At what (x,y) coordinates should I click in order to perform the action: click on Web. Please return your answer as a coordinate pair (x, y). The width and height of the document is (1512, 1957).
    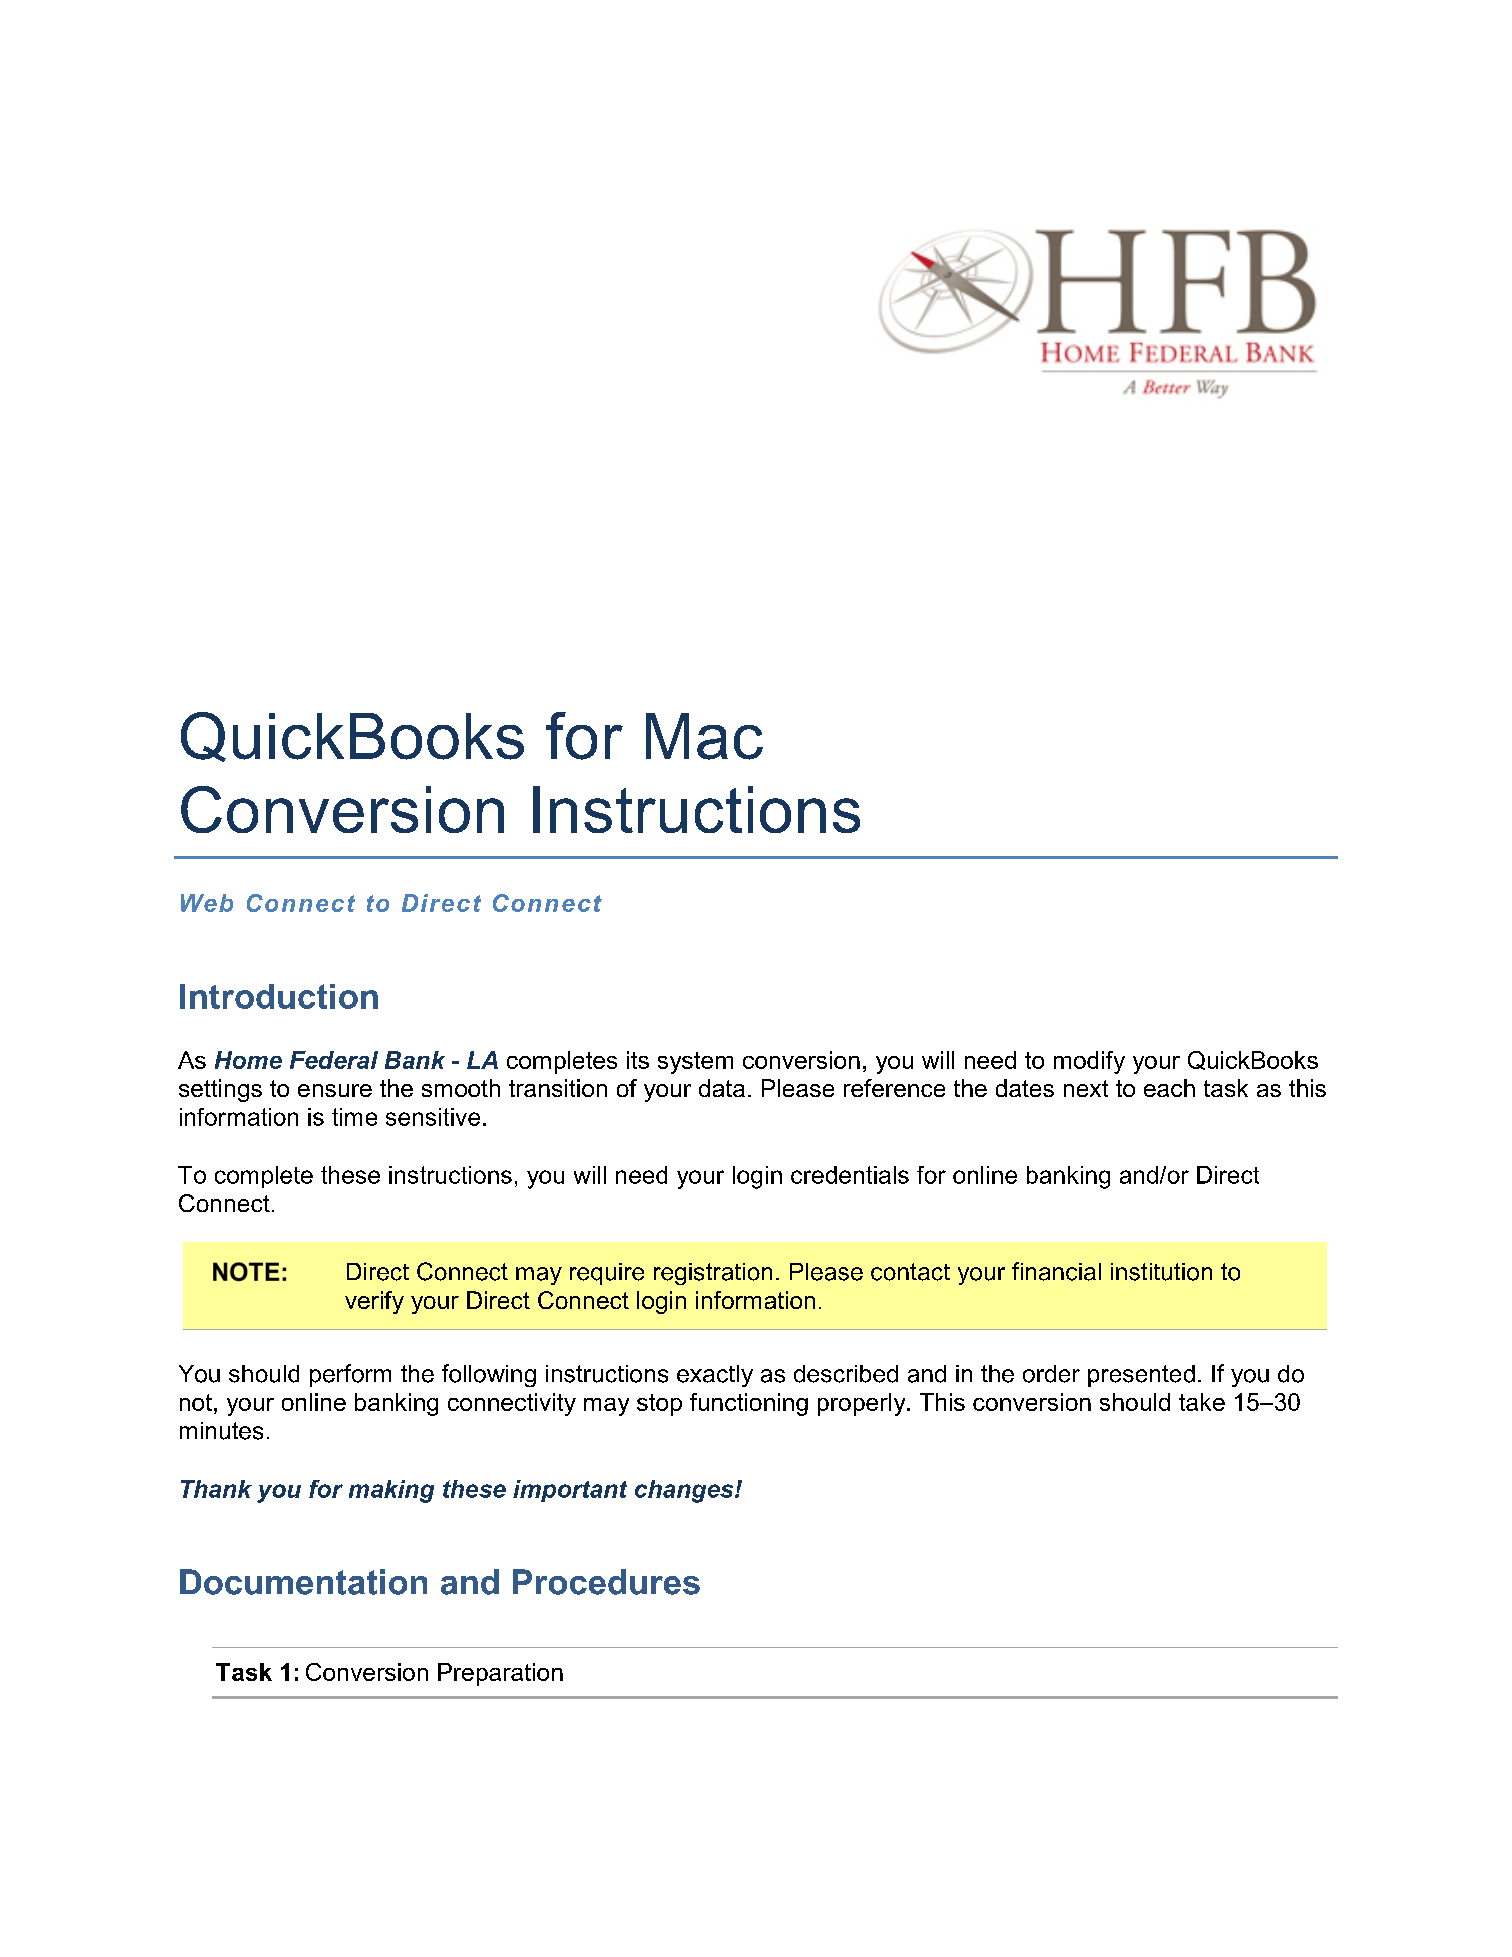
    Looking at the image, I should click on (207, 903).
